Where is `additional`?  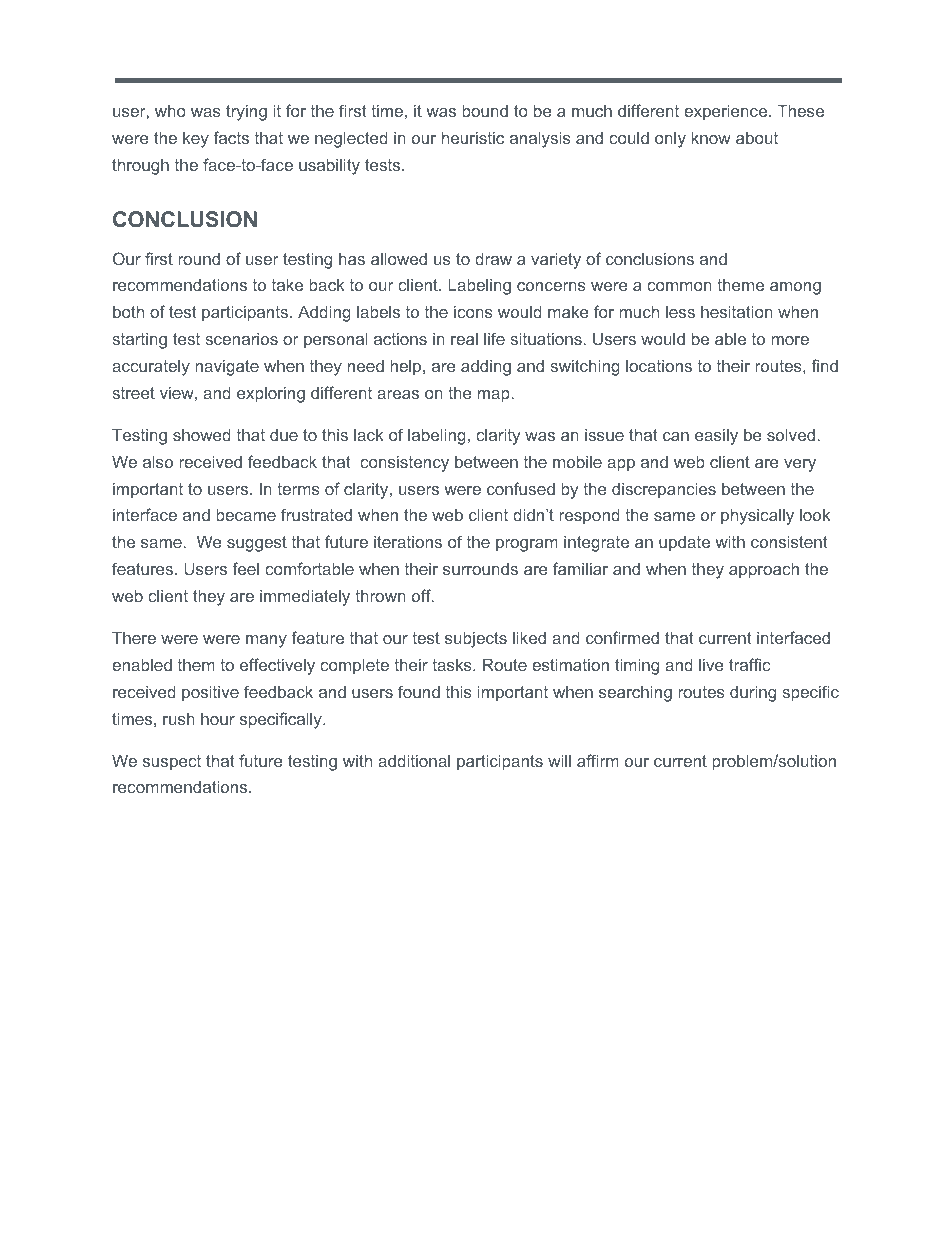
additional is located at coordinates (414, 760).
